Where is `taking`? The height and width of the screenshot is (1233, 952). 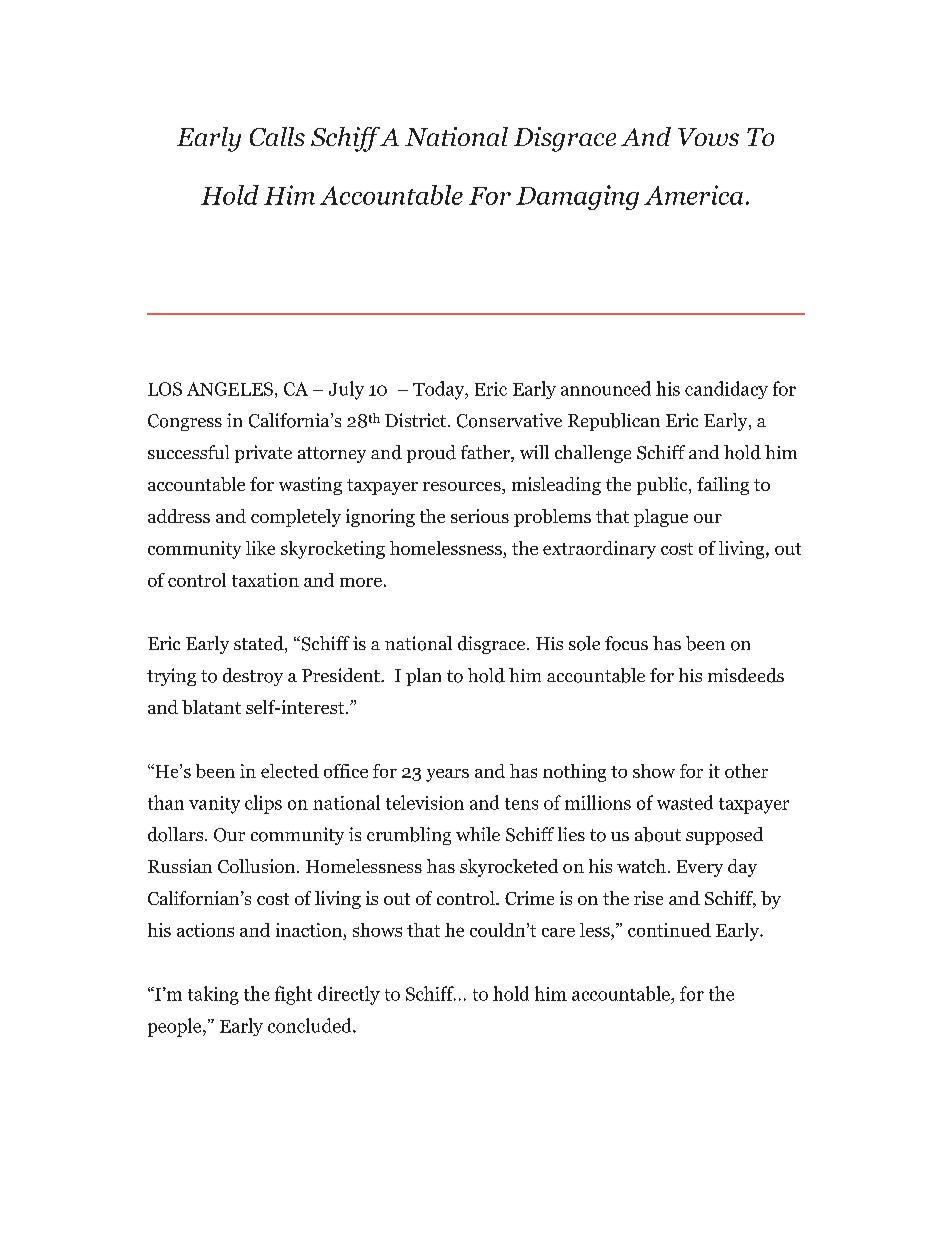
taking is located at coordinates (213, 995).
